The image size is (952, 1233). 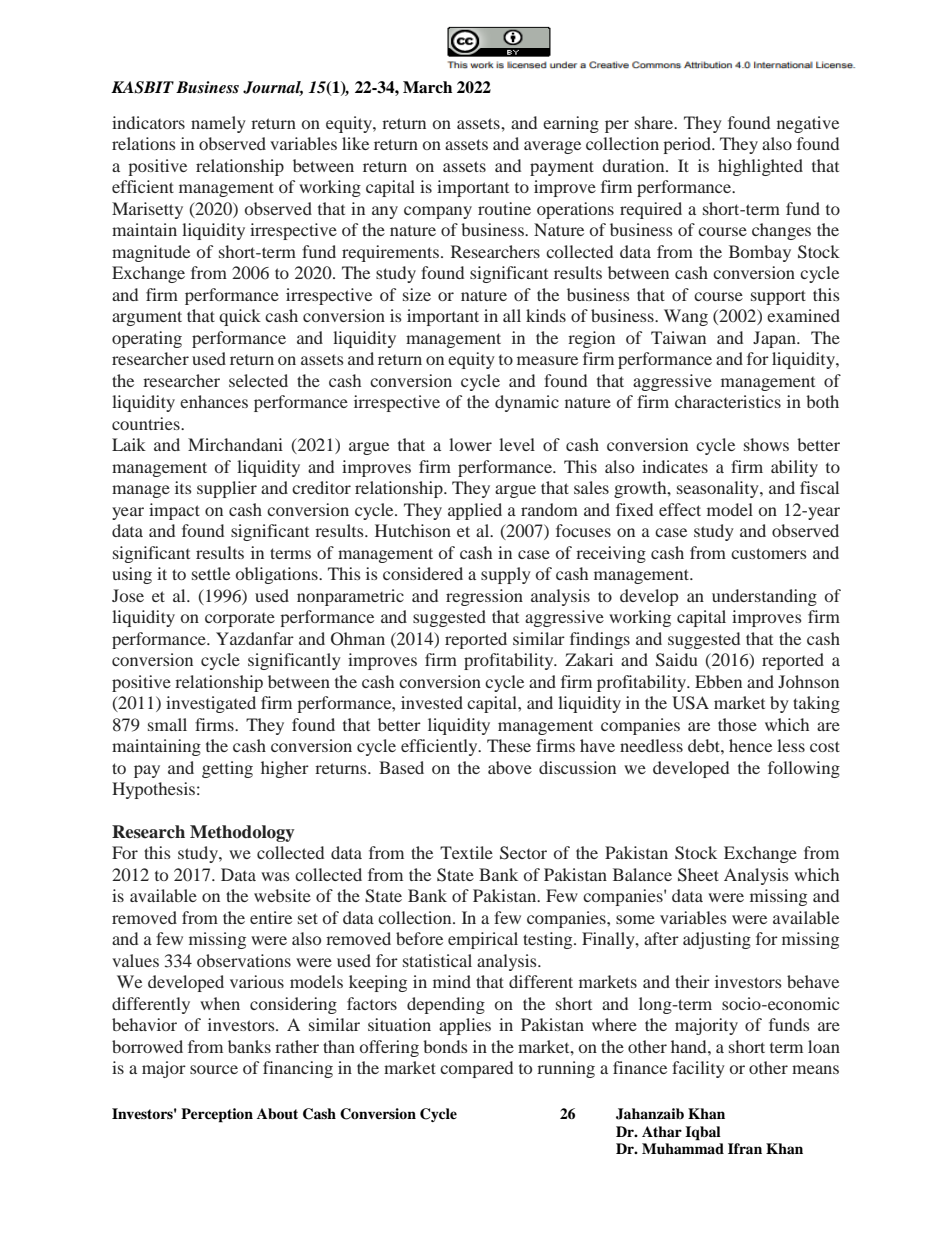 I want to click on Methodology, so click(x=242, y=833).
